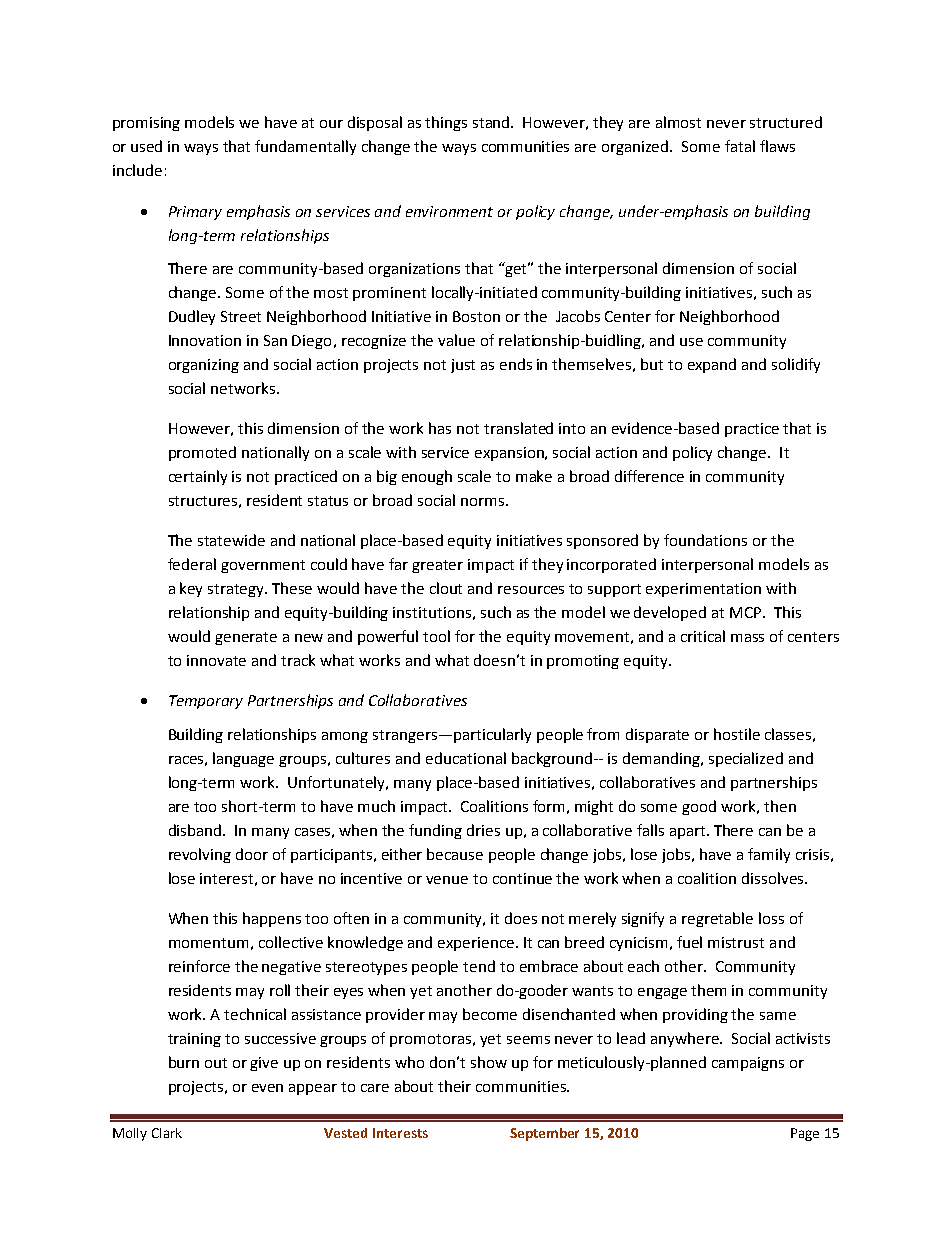 The image size is (952, 1233). I want to click on Clark, so click(167, 1133).
